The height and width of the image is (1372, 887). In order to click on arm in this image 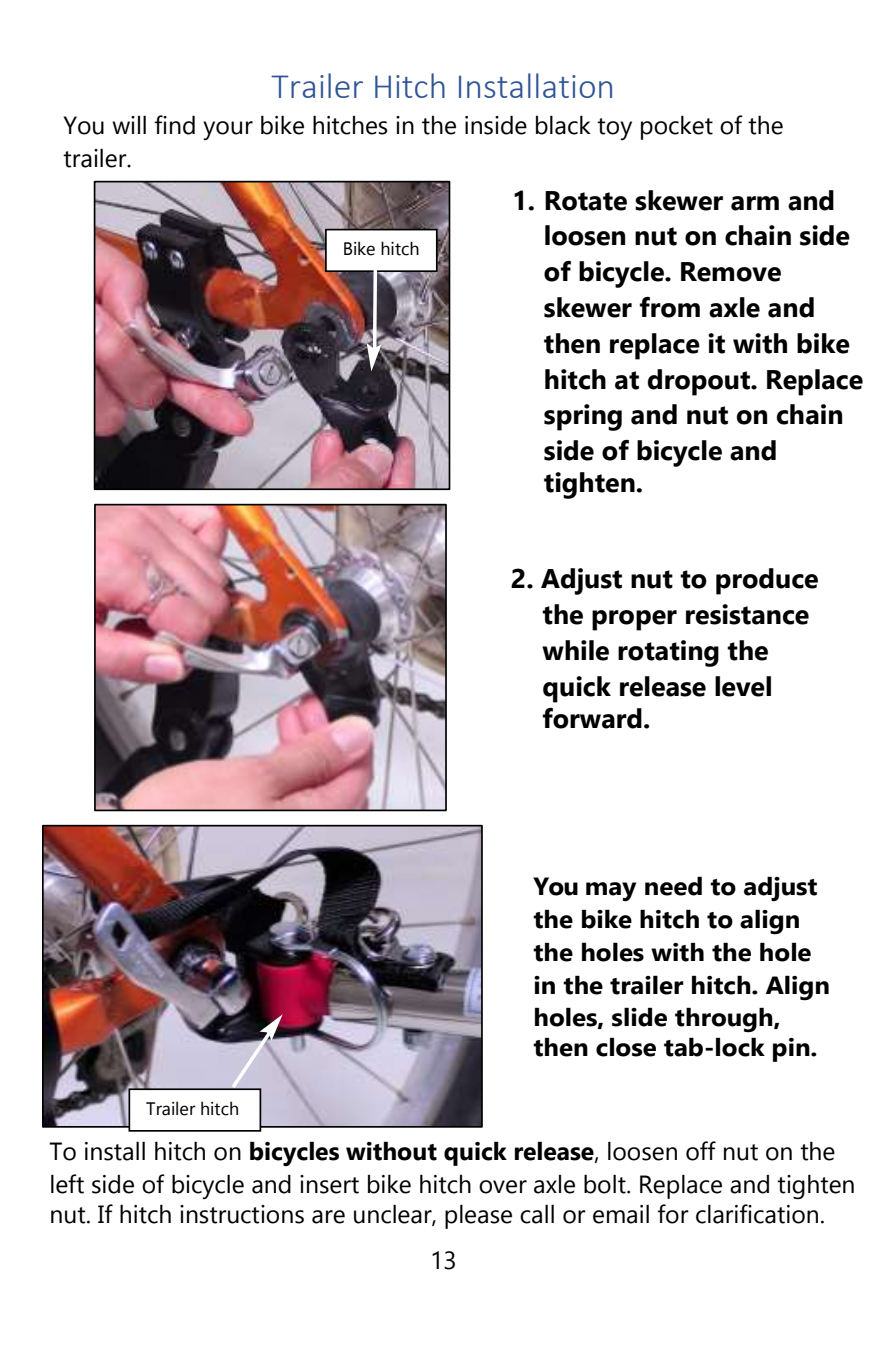, I will do `click(755, 203)`.
